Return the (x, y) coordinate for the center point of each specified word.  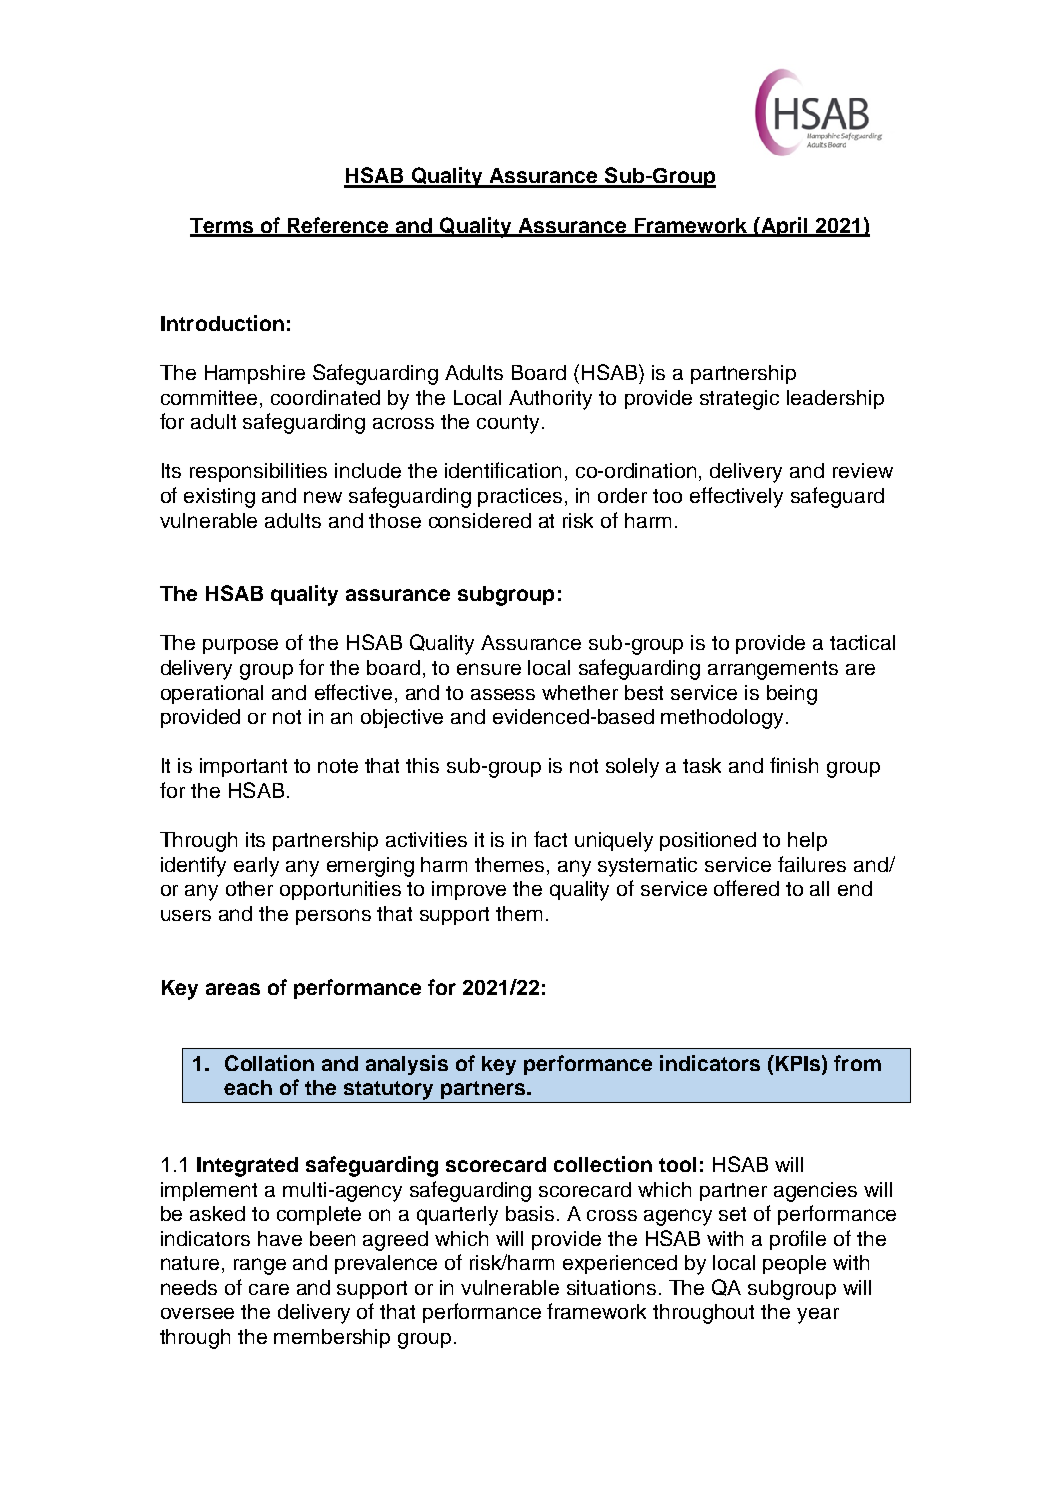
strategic (739, 400)
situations (611, 1287)
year (818, 1316)
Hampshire (255, 374)
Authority (550, 400)
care (269, 1289)
